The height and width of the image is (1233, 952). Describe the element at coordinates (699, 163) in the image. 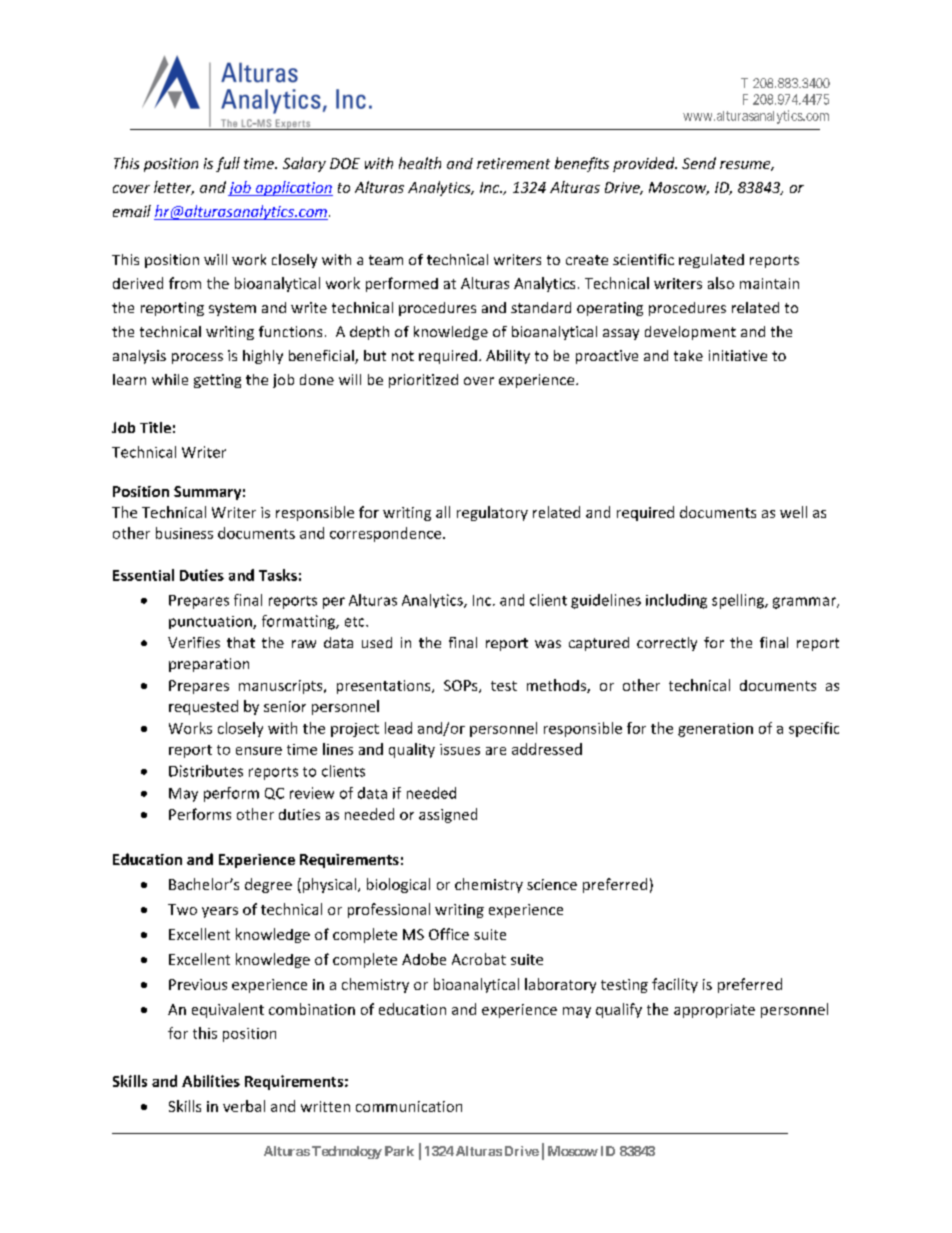

I see `Send` at that location.
